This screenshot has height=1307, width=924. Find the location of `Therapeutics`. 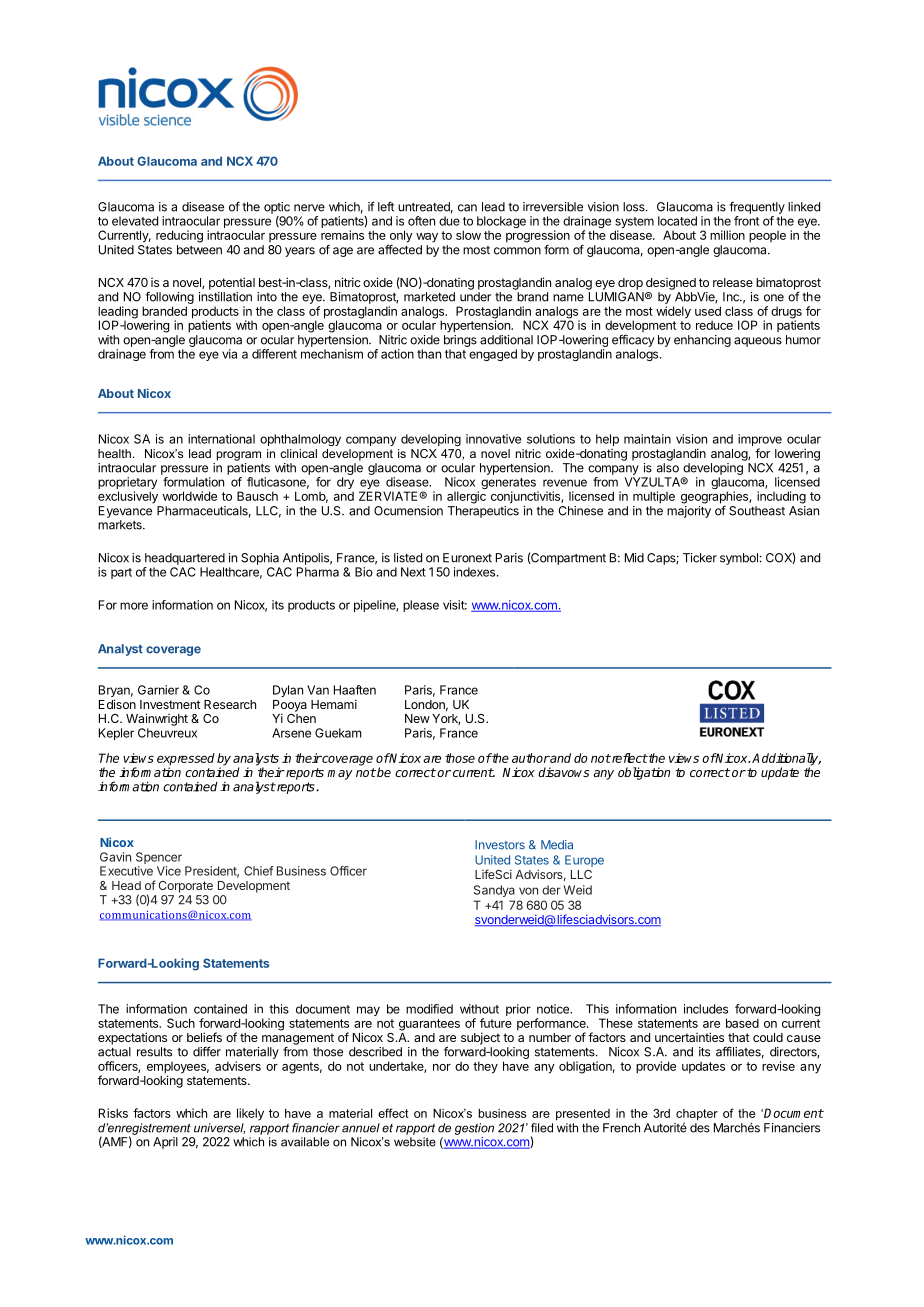

Therapeutics is located at coordinates (483, 512).
